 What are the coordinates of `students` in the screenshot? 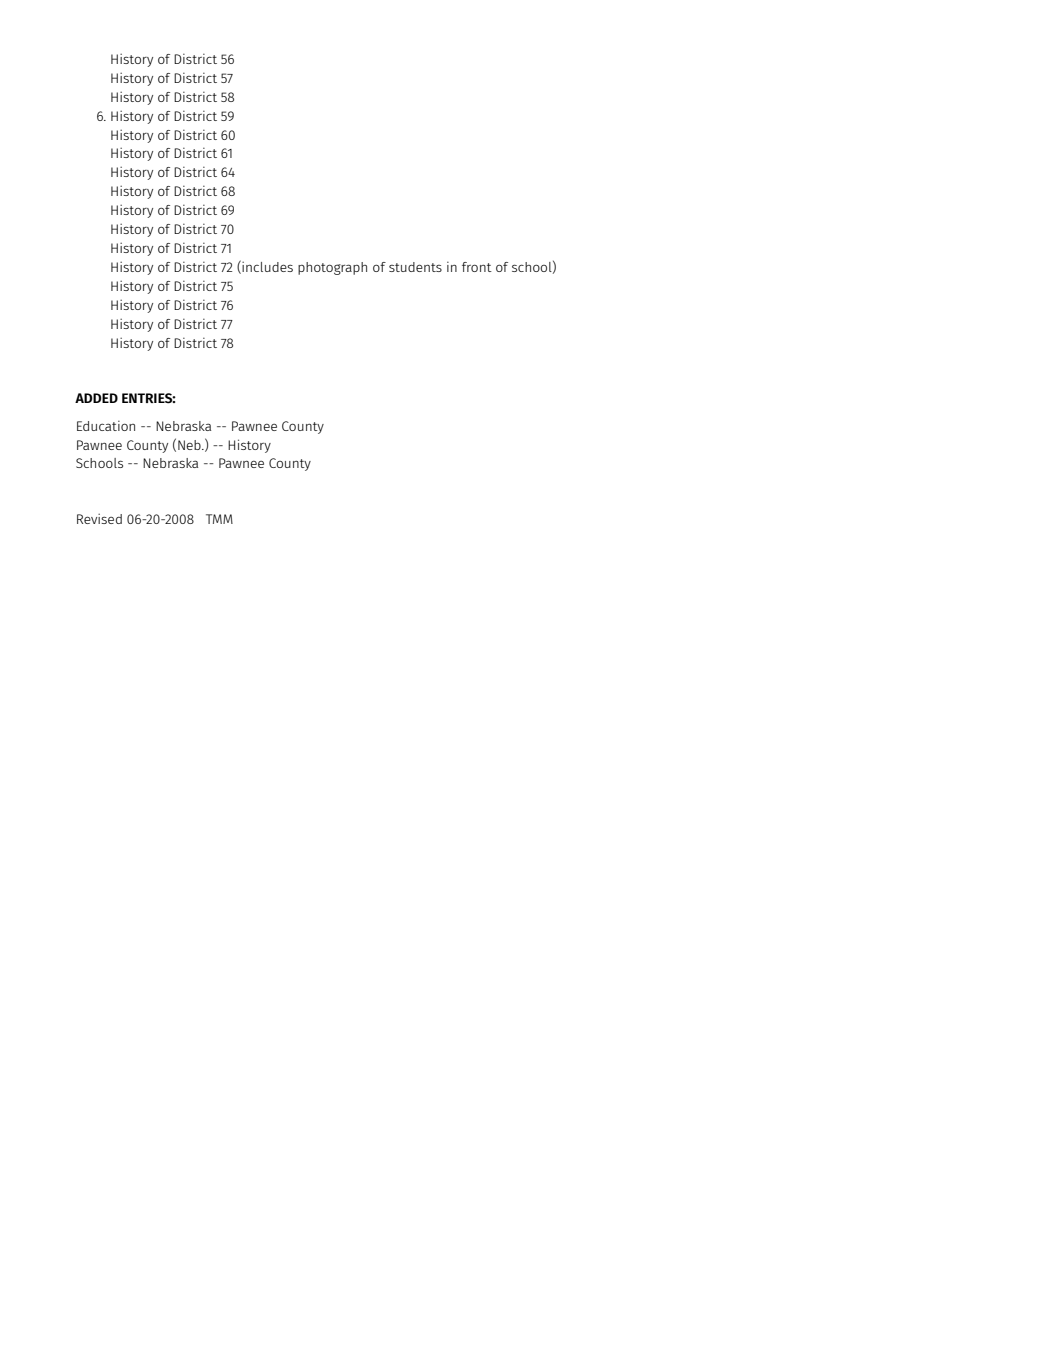 It's located at (415, 267).
